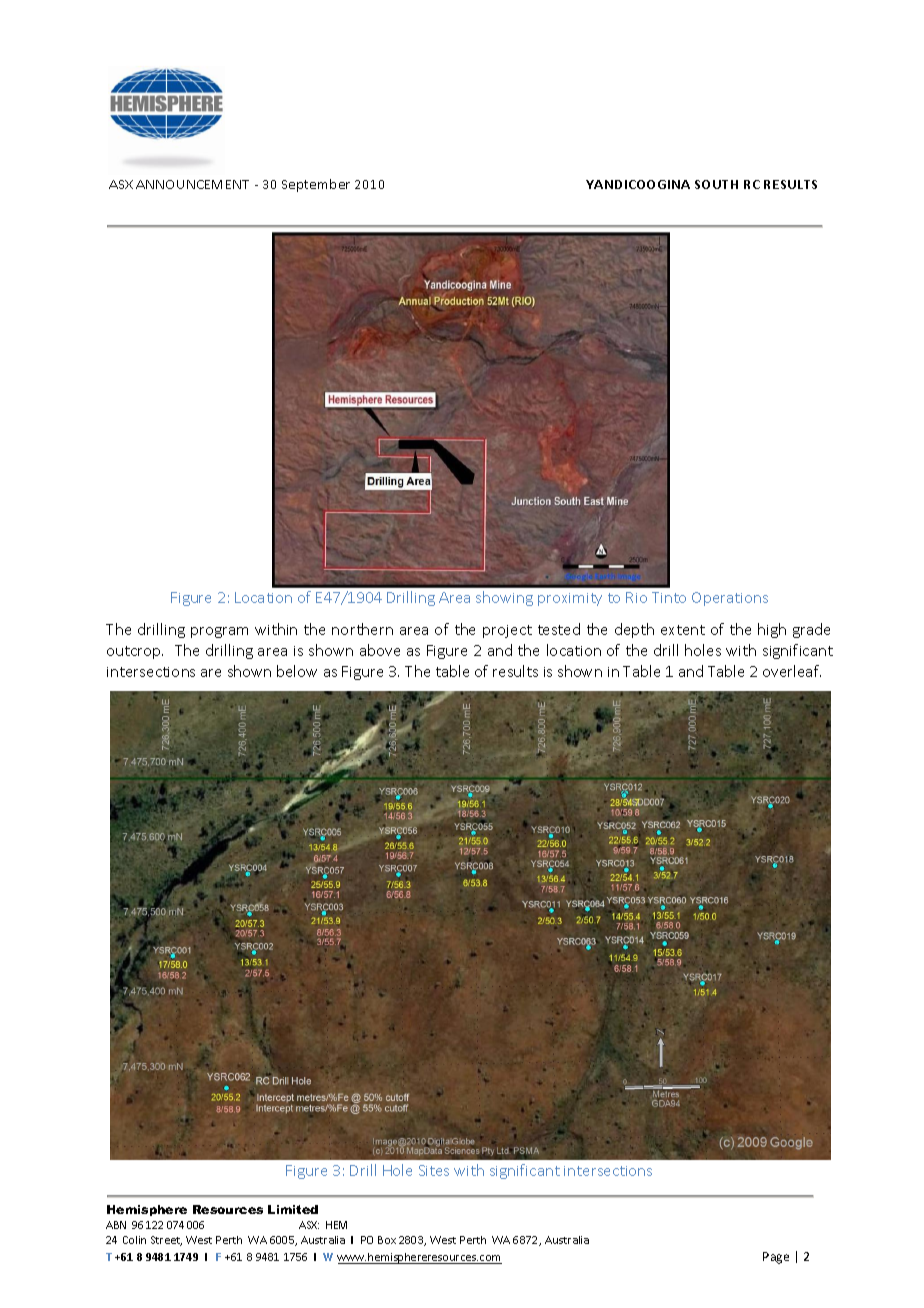 This image has height=1308, width=924. What do you see at coordinates (716, 184) in the image?
I see `SOUTH` at bounding box center [716, 184].
